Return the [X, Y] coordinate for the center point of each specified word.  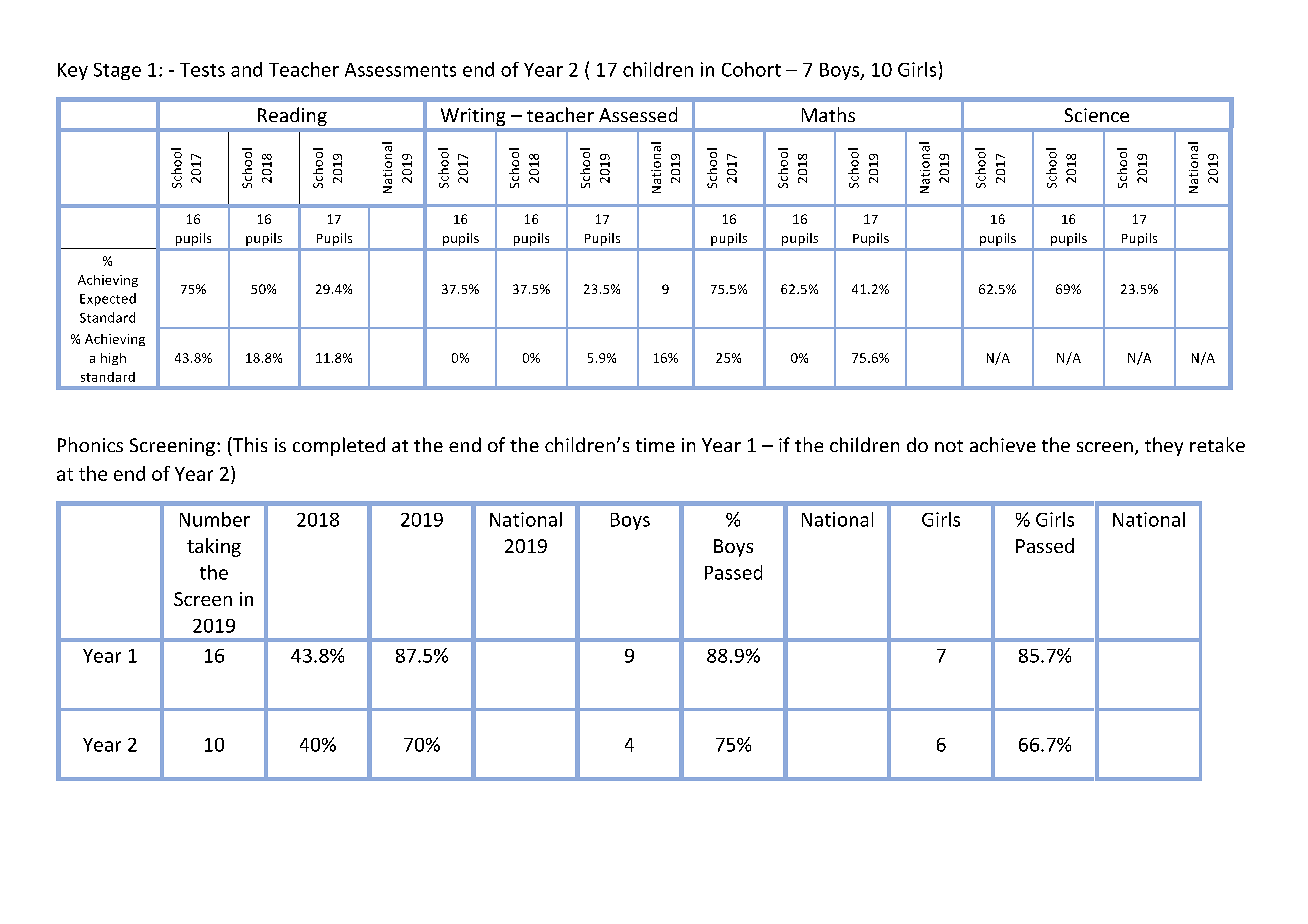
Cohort [751, 69]
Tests [202, 70]
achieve [1003, 444]
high [113, 359]
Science [1097, 115]
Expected [108, 299]
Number [215, 519]
